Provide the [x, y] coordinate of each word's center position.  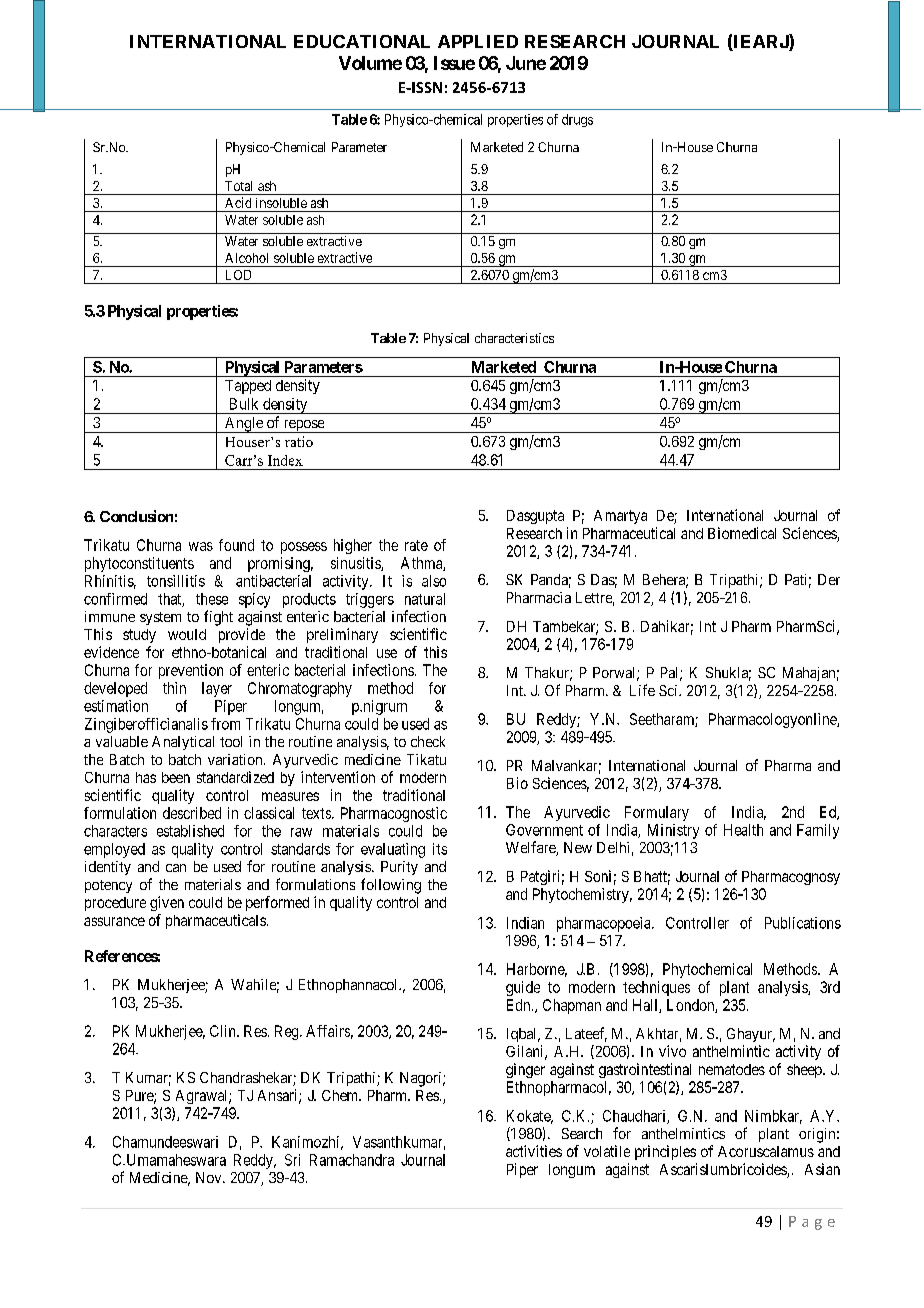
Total [238, 186]
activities [534, 1151]
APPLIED [478, 41]
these [212, 599]
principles [665, 1152]
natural [425, 599]
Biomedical [742, 533]
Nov [210, 1177]
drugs [577, 120]
